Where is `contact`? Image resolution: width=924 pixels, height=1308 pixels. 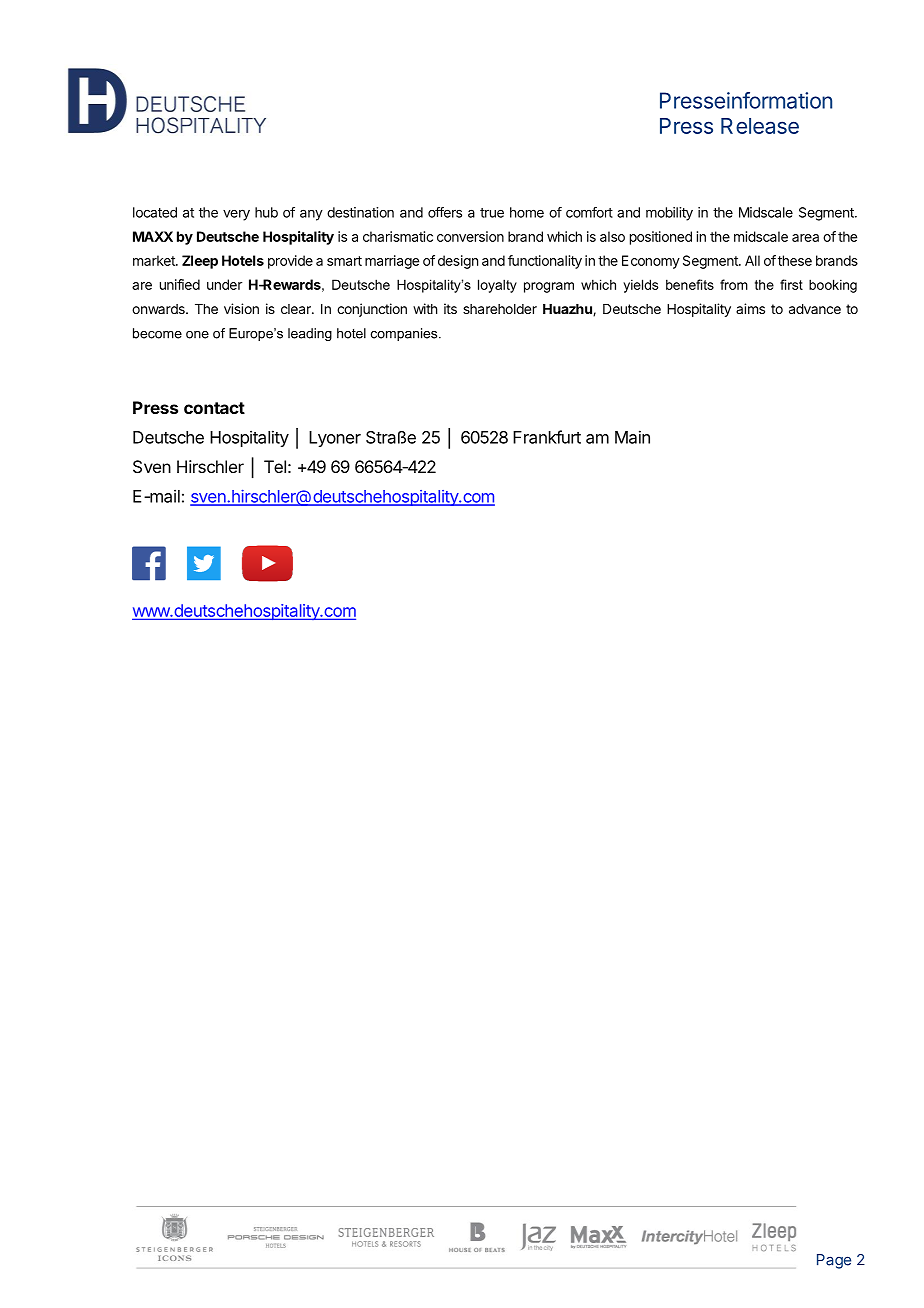
contact is located at coordinates (214, 408).
